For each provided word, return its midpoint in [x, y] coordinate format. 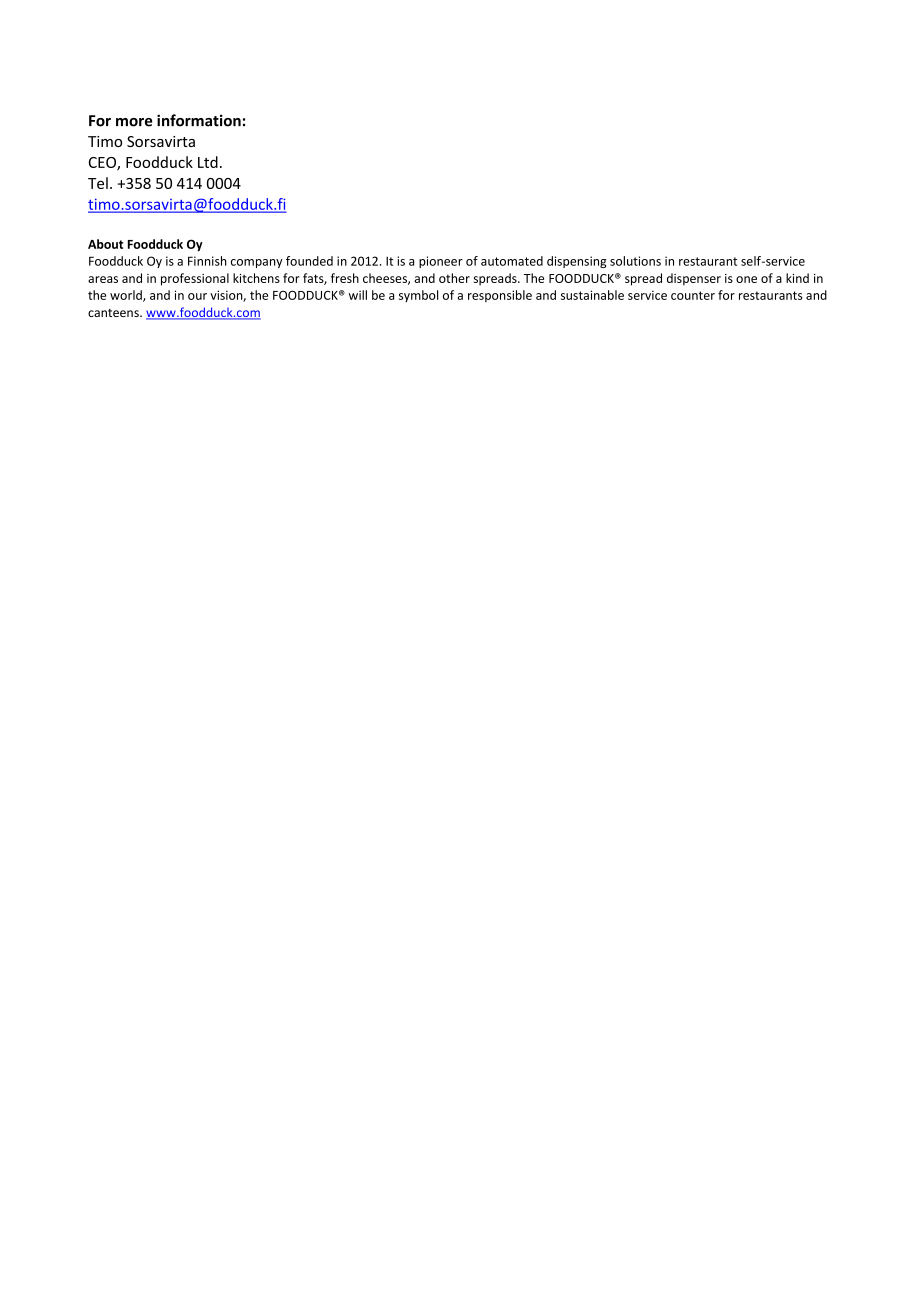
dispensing [577, 262]
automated [512, 261]
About [105, 244]
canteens [114, 313]
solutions [635, 261]
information [199, 120]
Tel [98, 183]
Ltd [208, 162]
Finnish [207, 261]
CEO [103, 164]
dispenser [694, 279]
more [134, 122]
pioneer [441, 262]
